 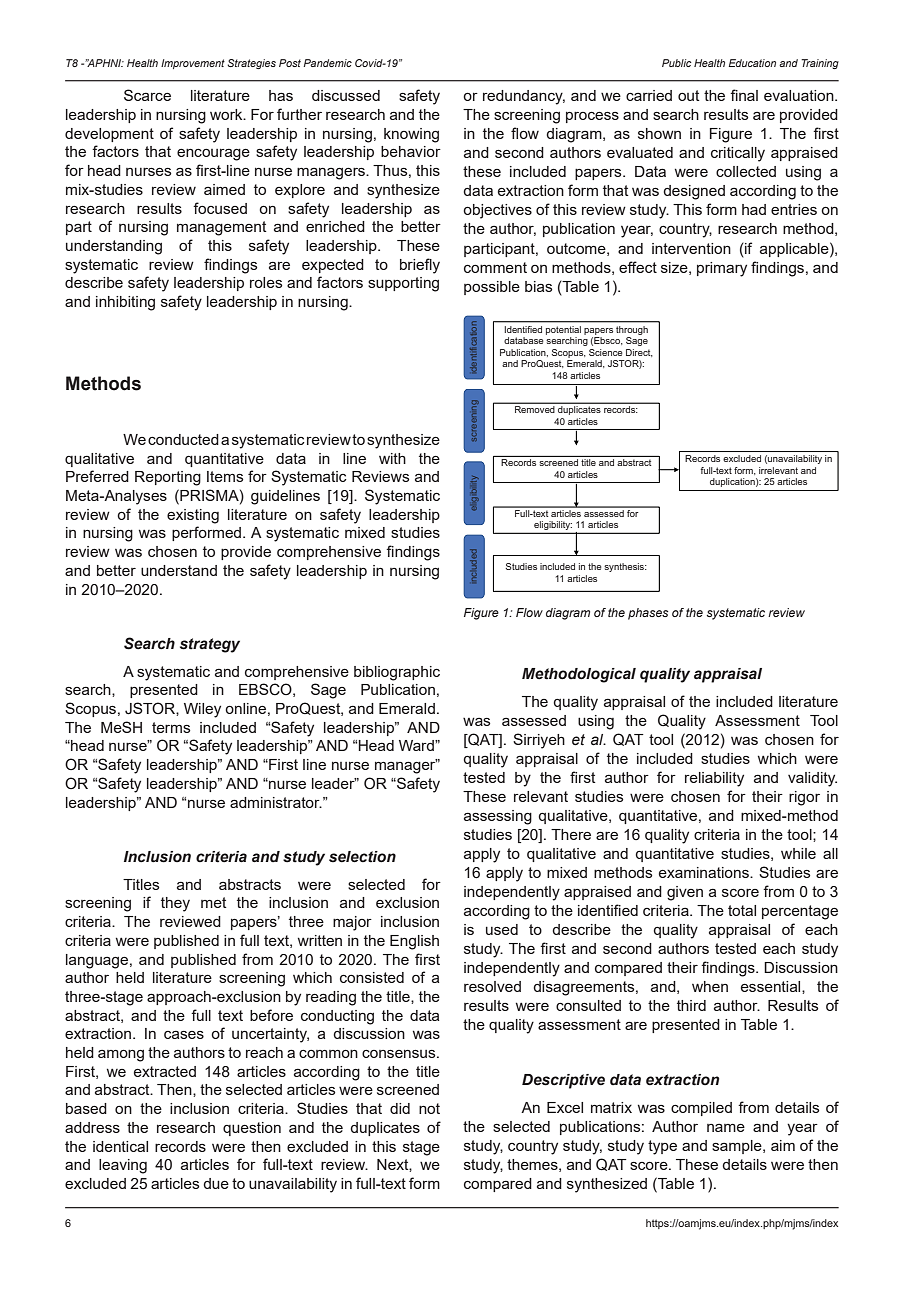 I want to click on knowing, so click(x=411, y=135).
